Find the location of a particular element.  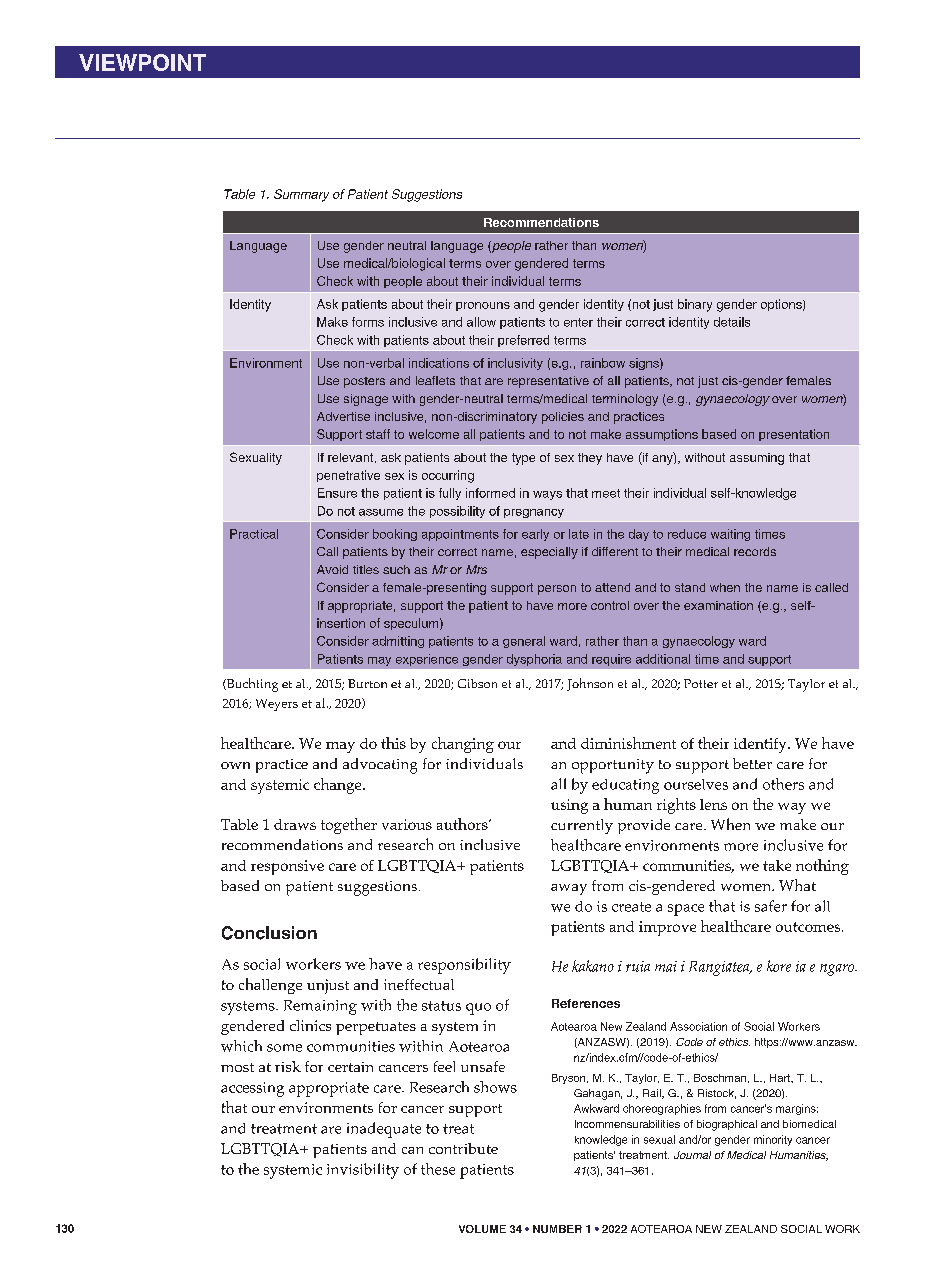

Journal is located at coordinates (692, 1155).
